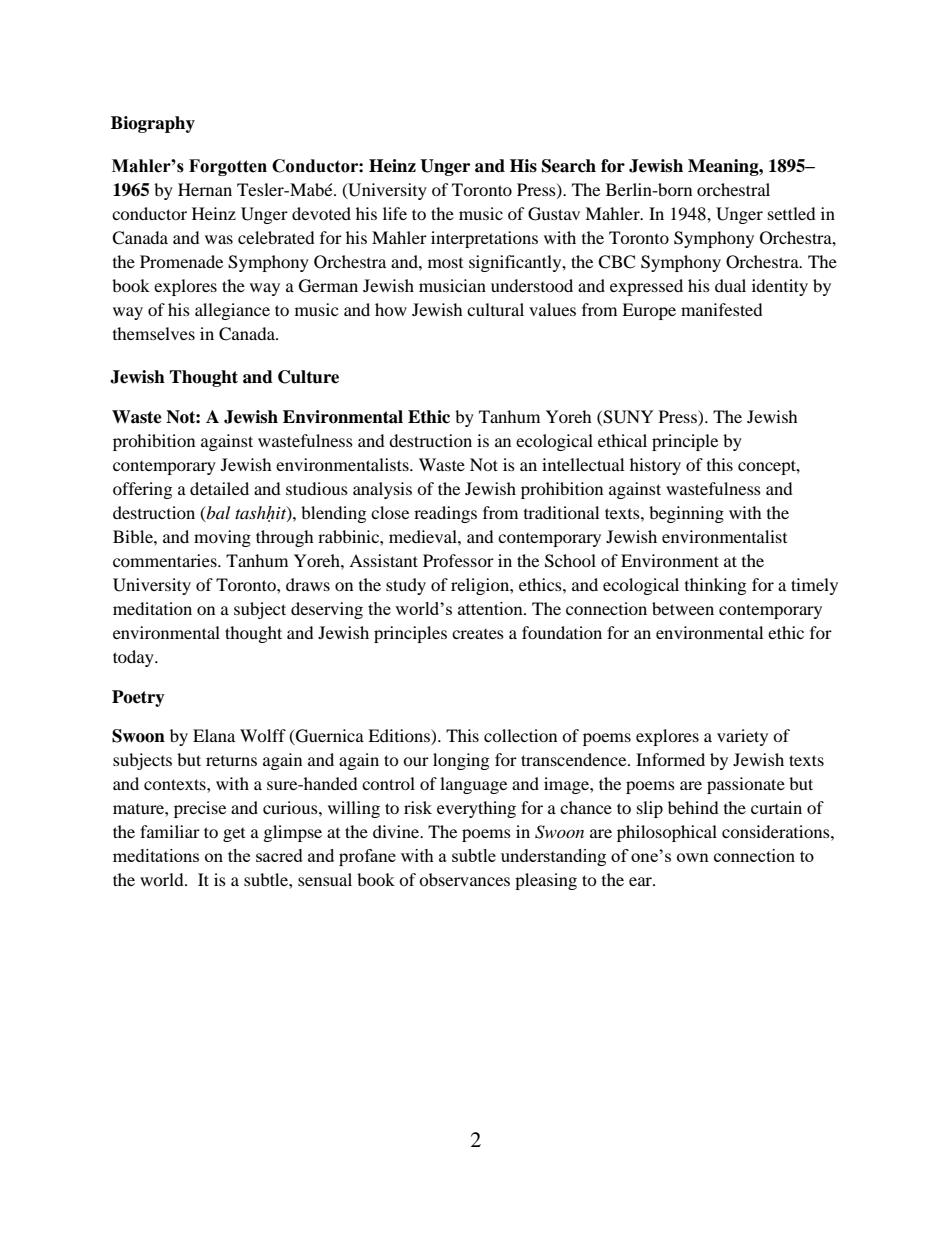  Describe the element at coordinates (234, 835) in the image. I see `get` at that location.
